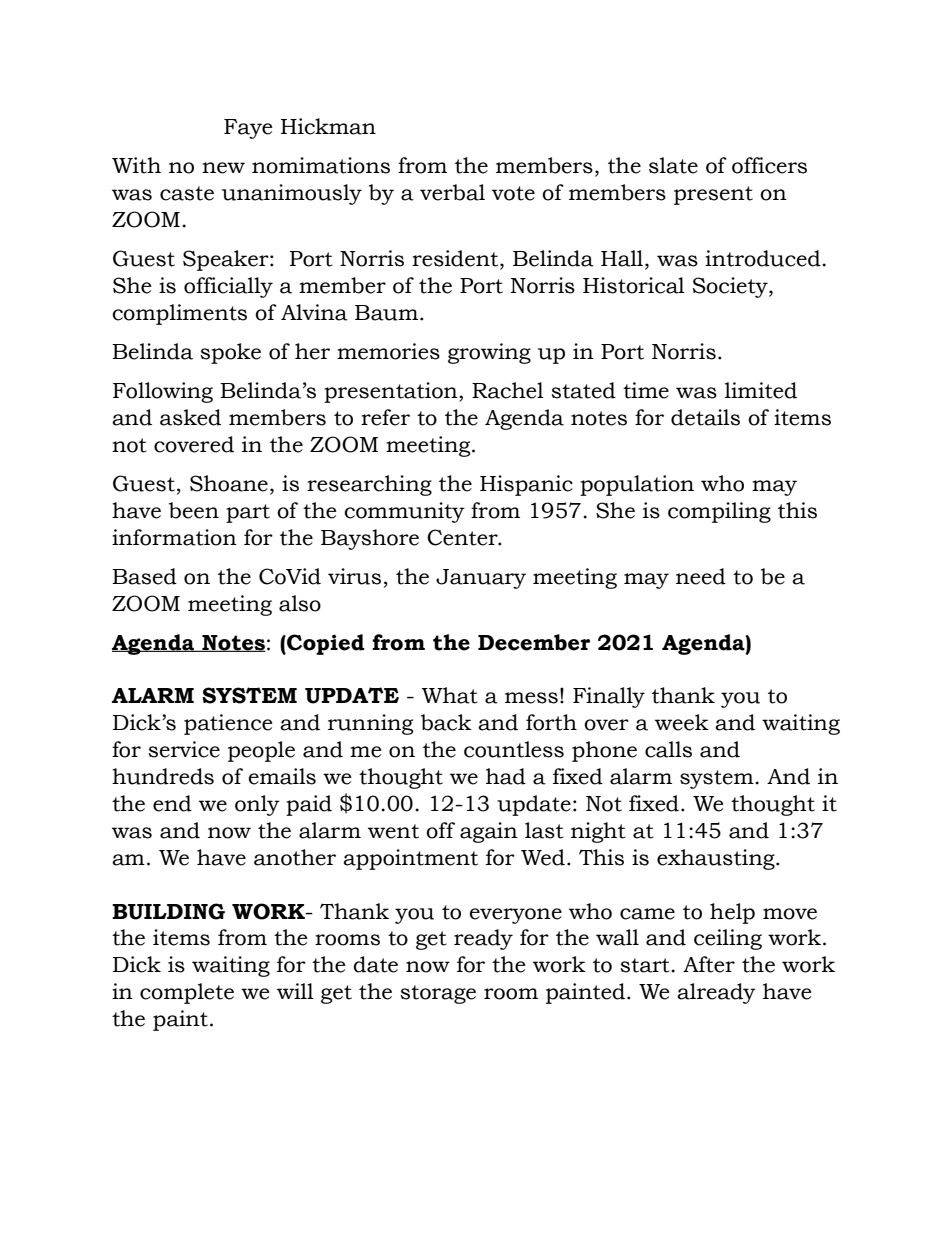 The image size is (952, 1233). What do you see at coordinates (489, 832) in the document?
I see `again` at bounding box center [489, 832].
